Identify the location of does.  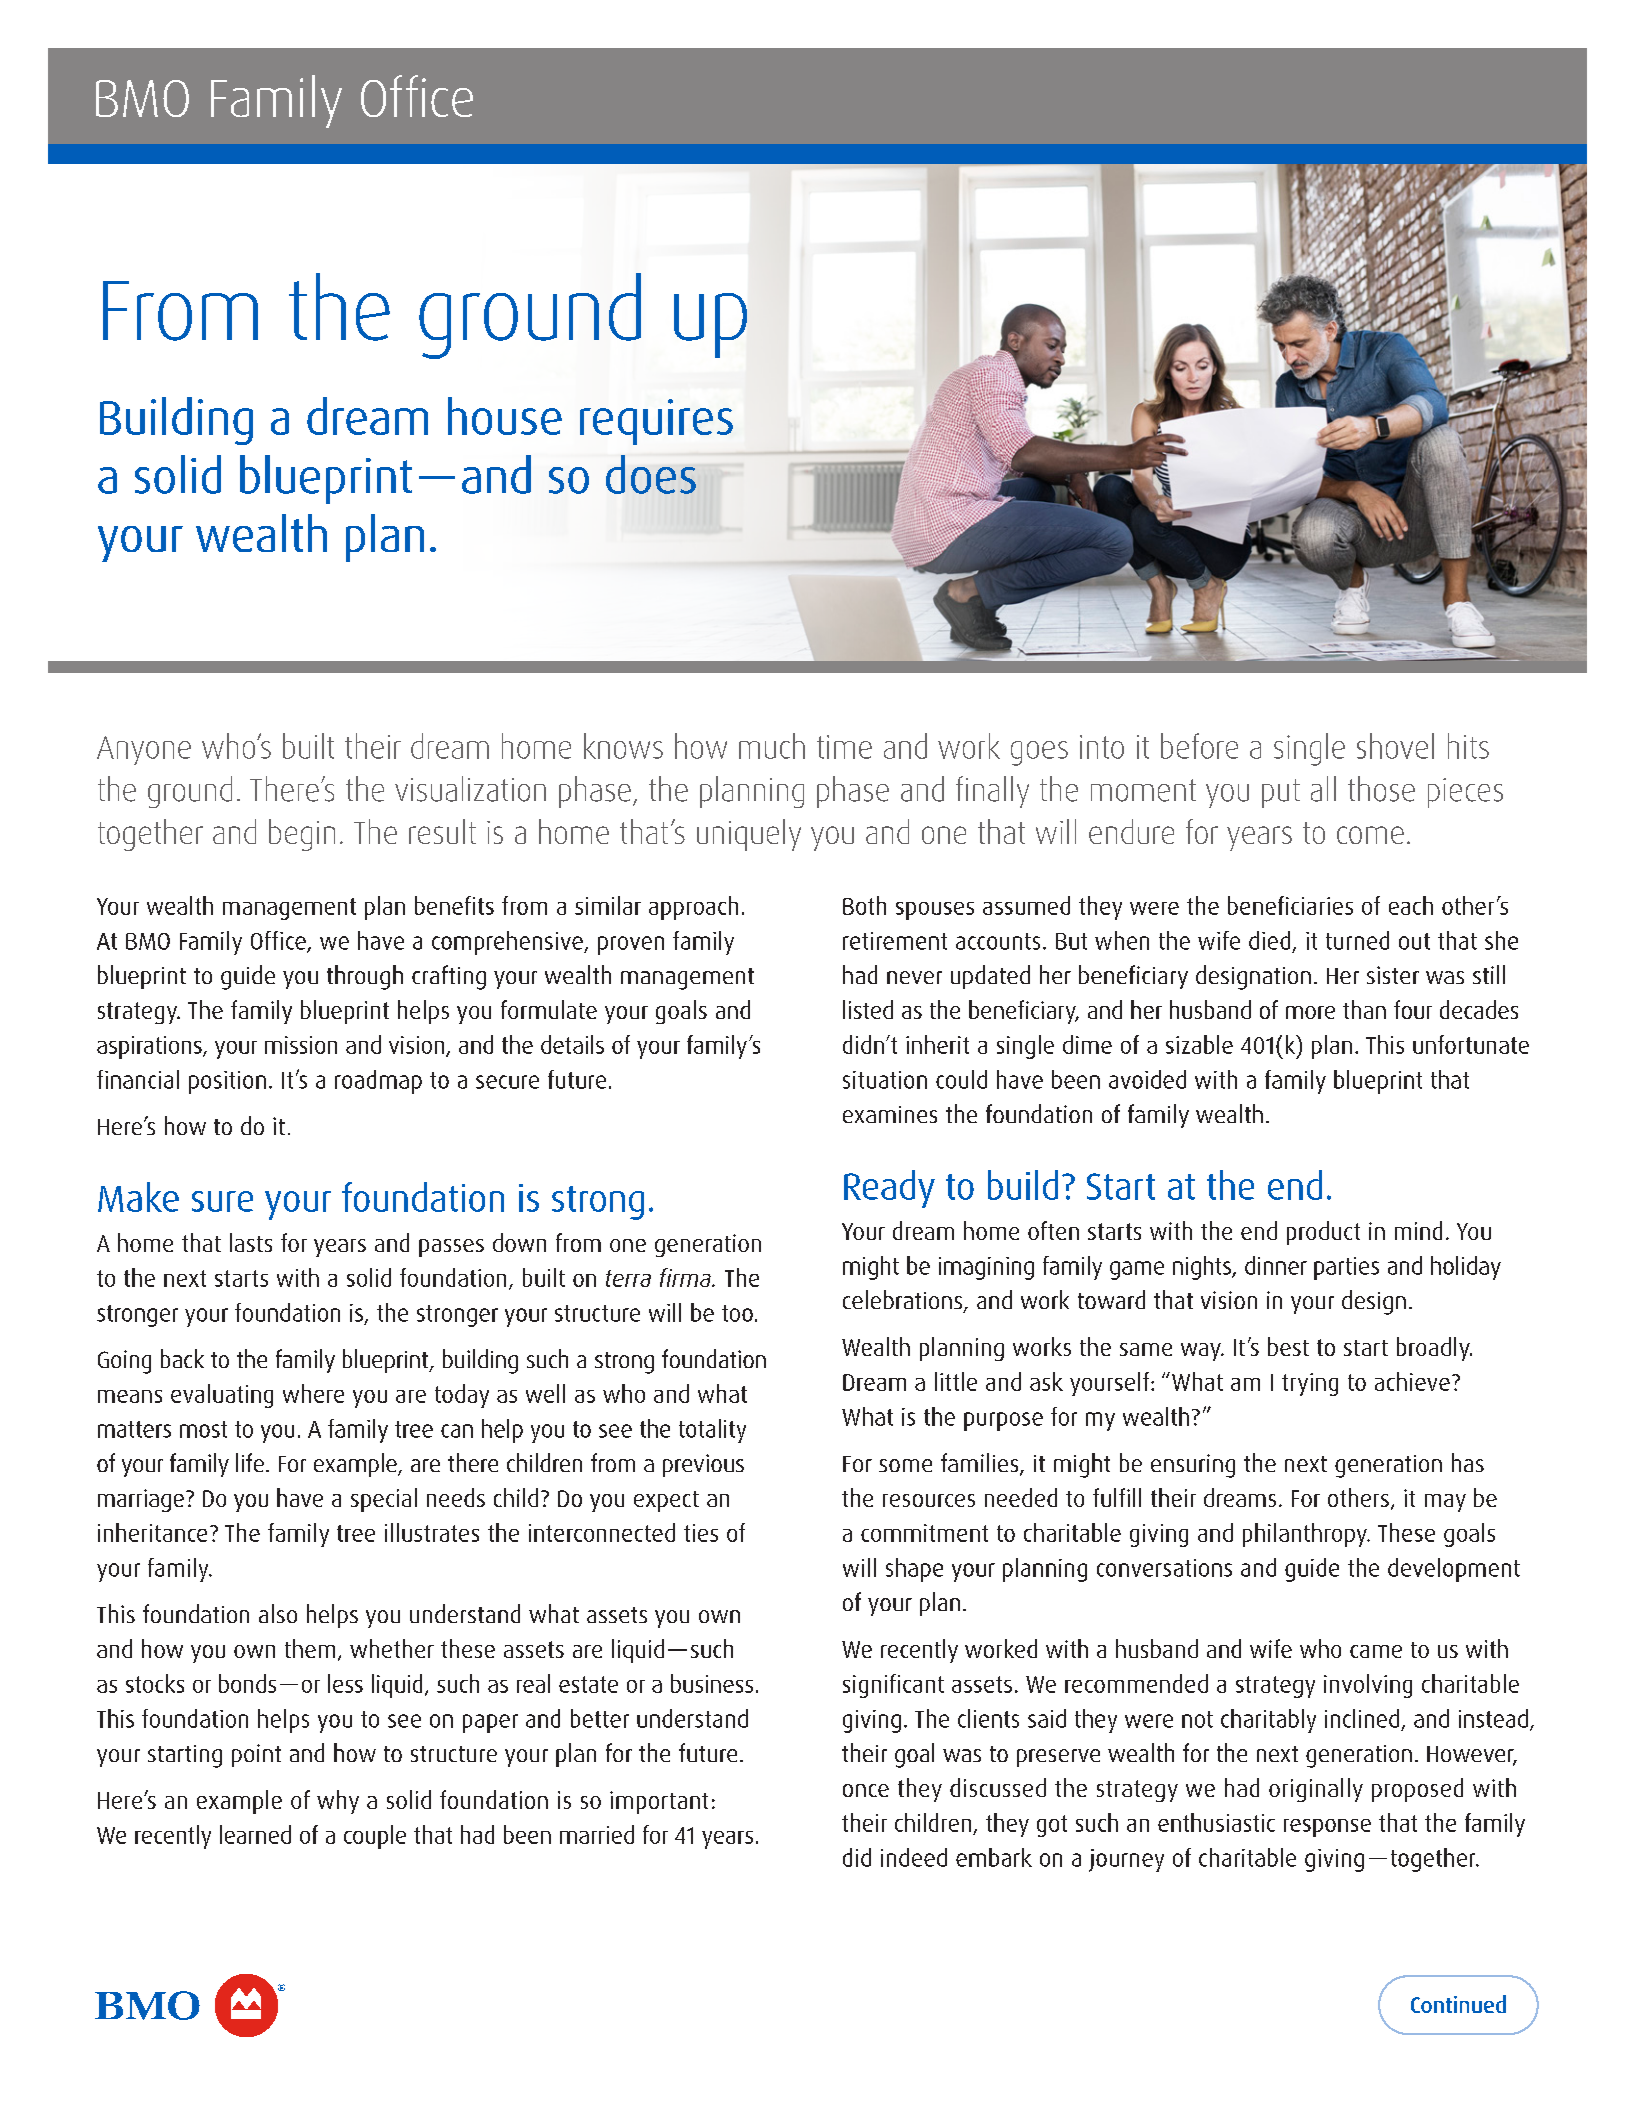
(651, 474).
